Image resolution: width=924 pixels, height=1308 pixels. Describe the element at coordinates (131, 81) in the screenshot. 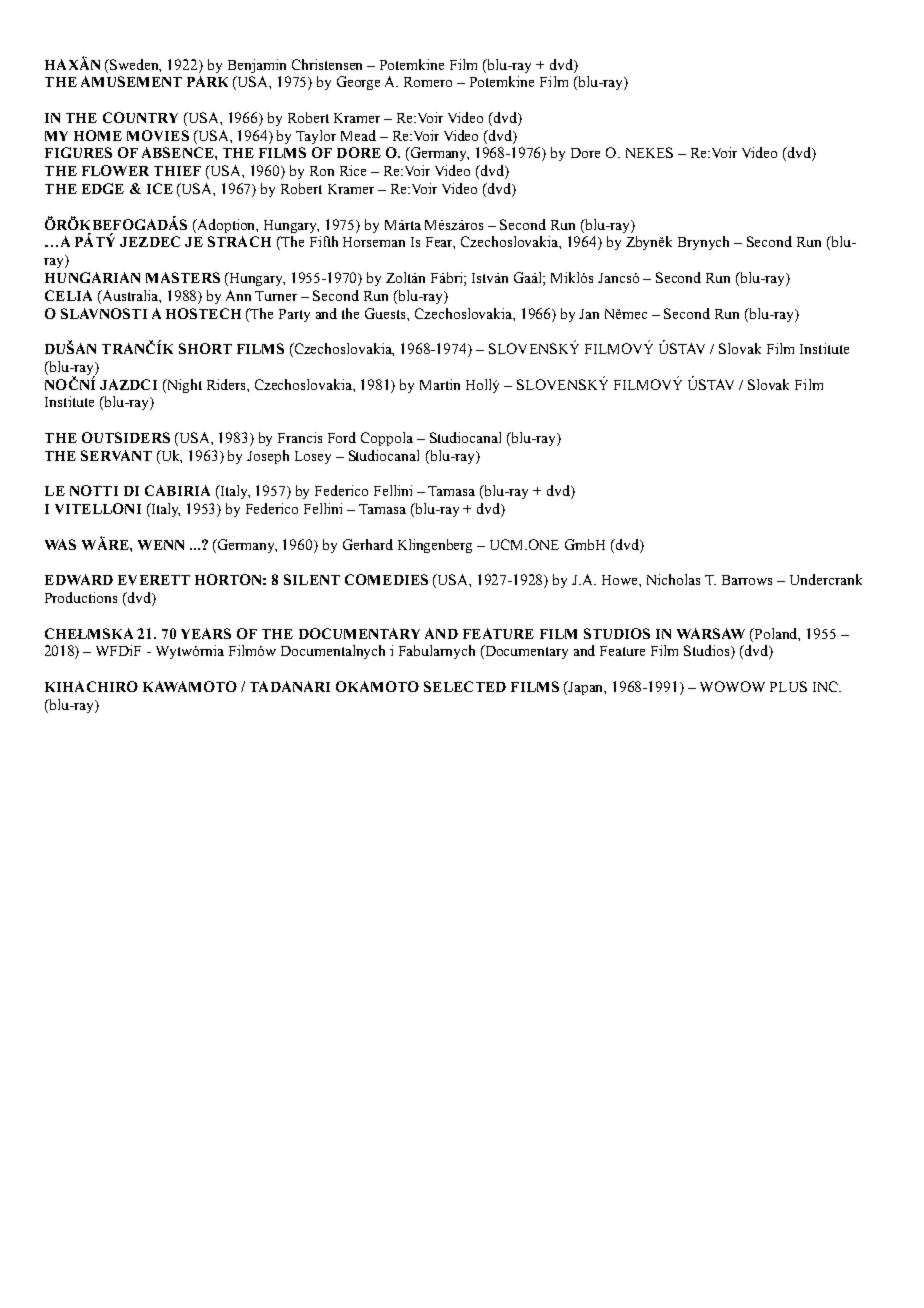

I see `AMUSEMENT` at that location.
